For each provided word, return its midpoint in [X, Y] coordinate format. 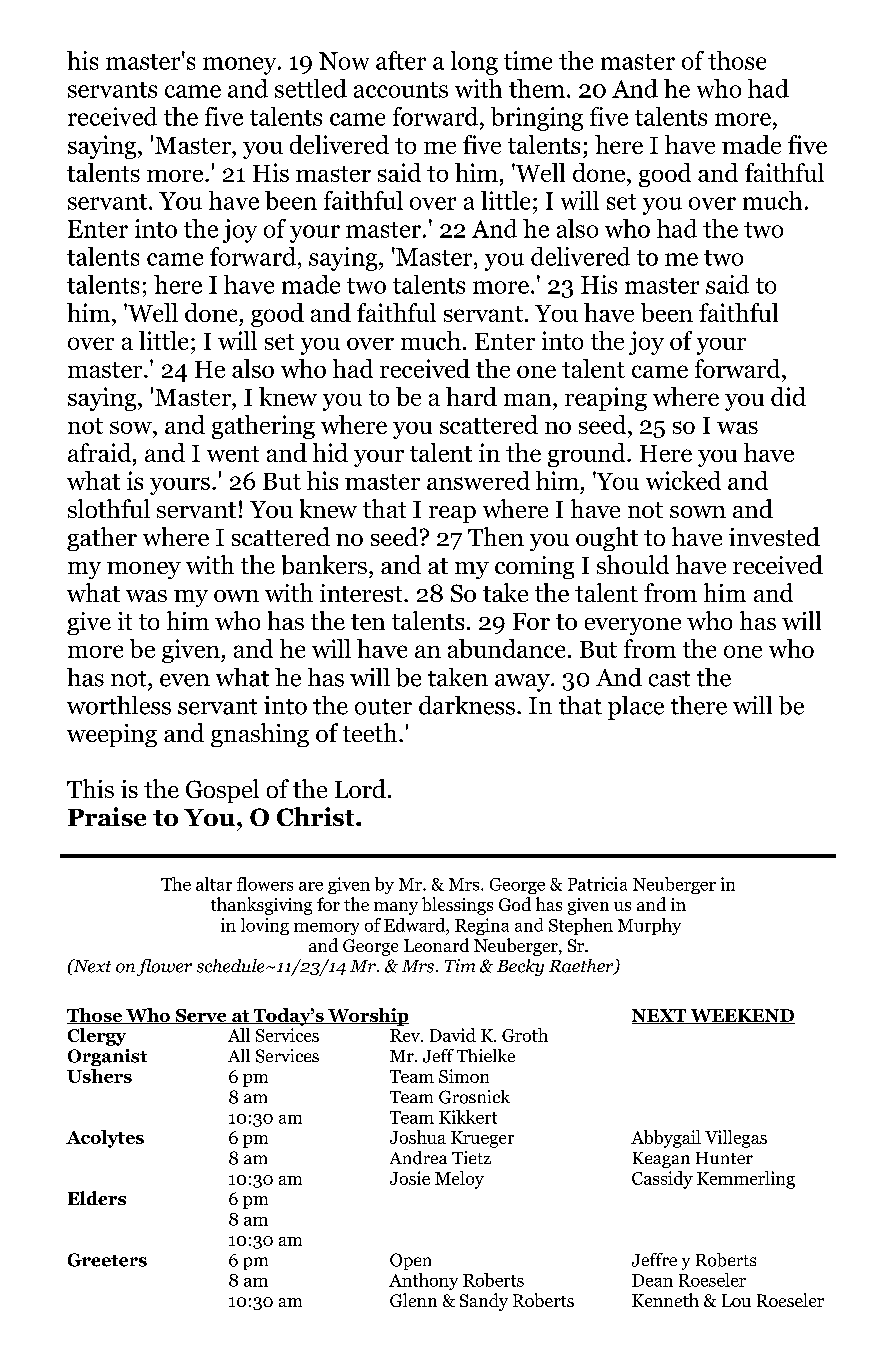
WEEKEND [741, 1016]
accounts [401, 90]
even [185, 680]
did [788, 396]
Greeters [107, 1260]
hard [471, 396]
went [233, 454]
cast [669, 679]
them [537, 88]
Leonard [436, 945]
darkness [467, 705]
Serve [201, 1016]
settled [311, 88]
